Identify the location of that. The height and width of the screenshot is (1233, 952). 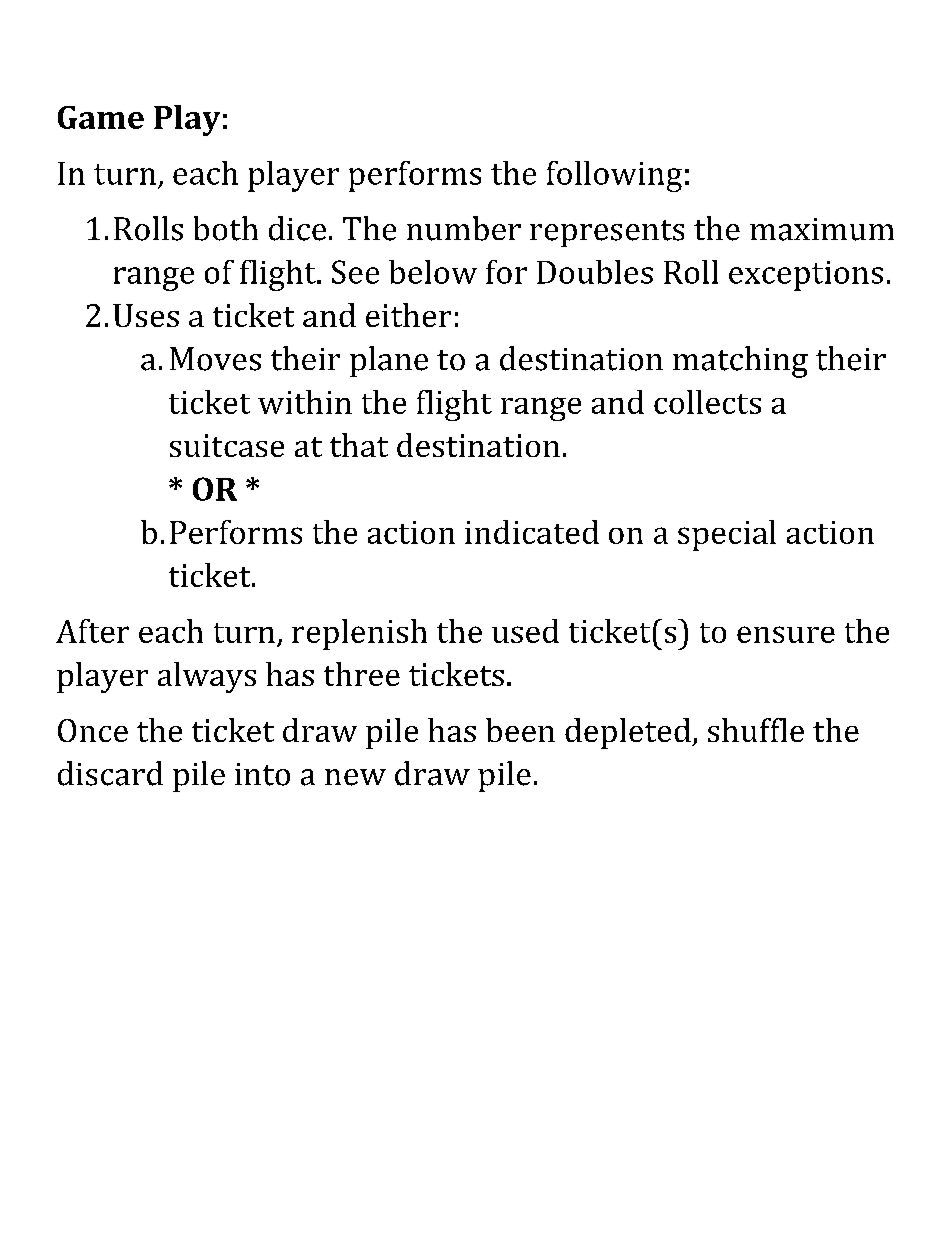
(359, 445).
